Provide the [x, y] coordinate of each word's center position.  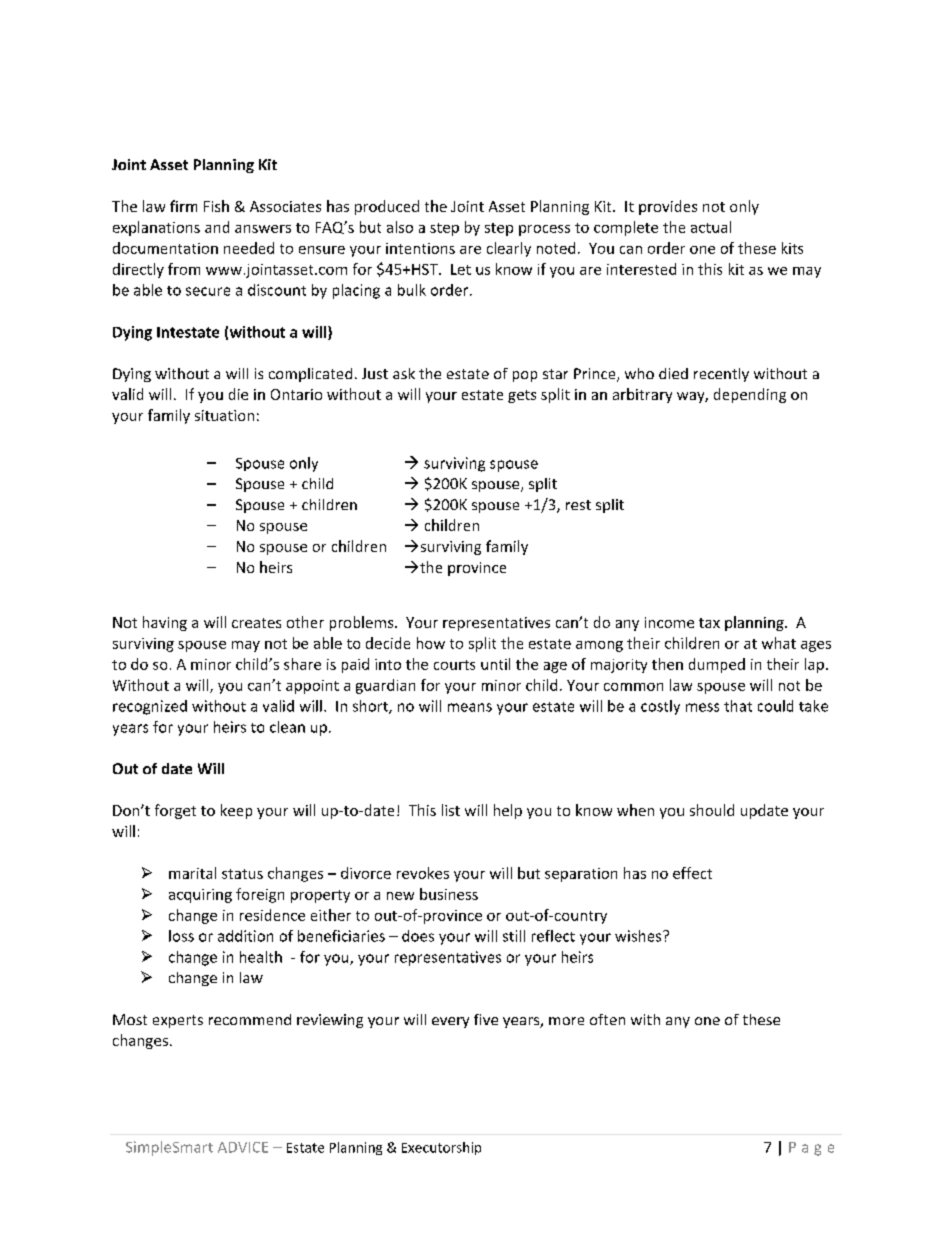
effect [692, 873]
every [450, 1022]
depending [750, 395]
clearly [509, 249]
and [217, 227]
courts [454, 665]
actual [711, 227]
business [449, 894]
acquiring [200, 896]
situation [224, 415]
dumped [717, 665]
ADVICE [243, 1147]
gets [522, 396]
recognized [150, 707]
